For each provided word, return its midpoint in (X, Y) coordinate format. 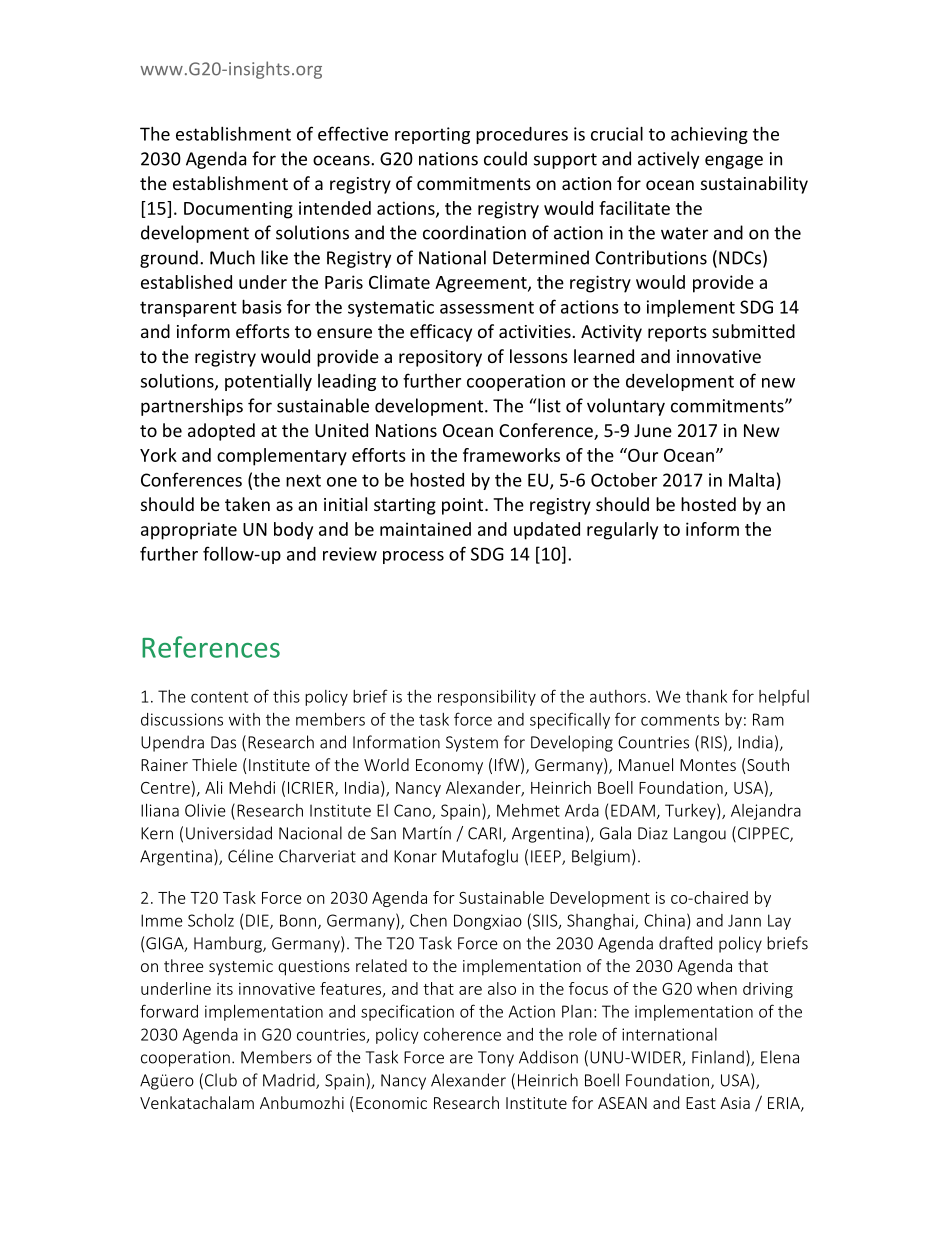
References (211, 647)
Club (221, 1080)
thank (706, 696)
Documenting (238, 210)
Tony (496, 1059)
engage (734, 162)
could (505, 158)
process (413, 557)
